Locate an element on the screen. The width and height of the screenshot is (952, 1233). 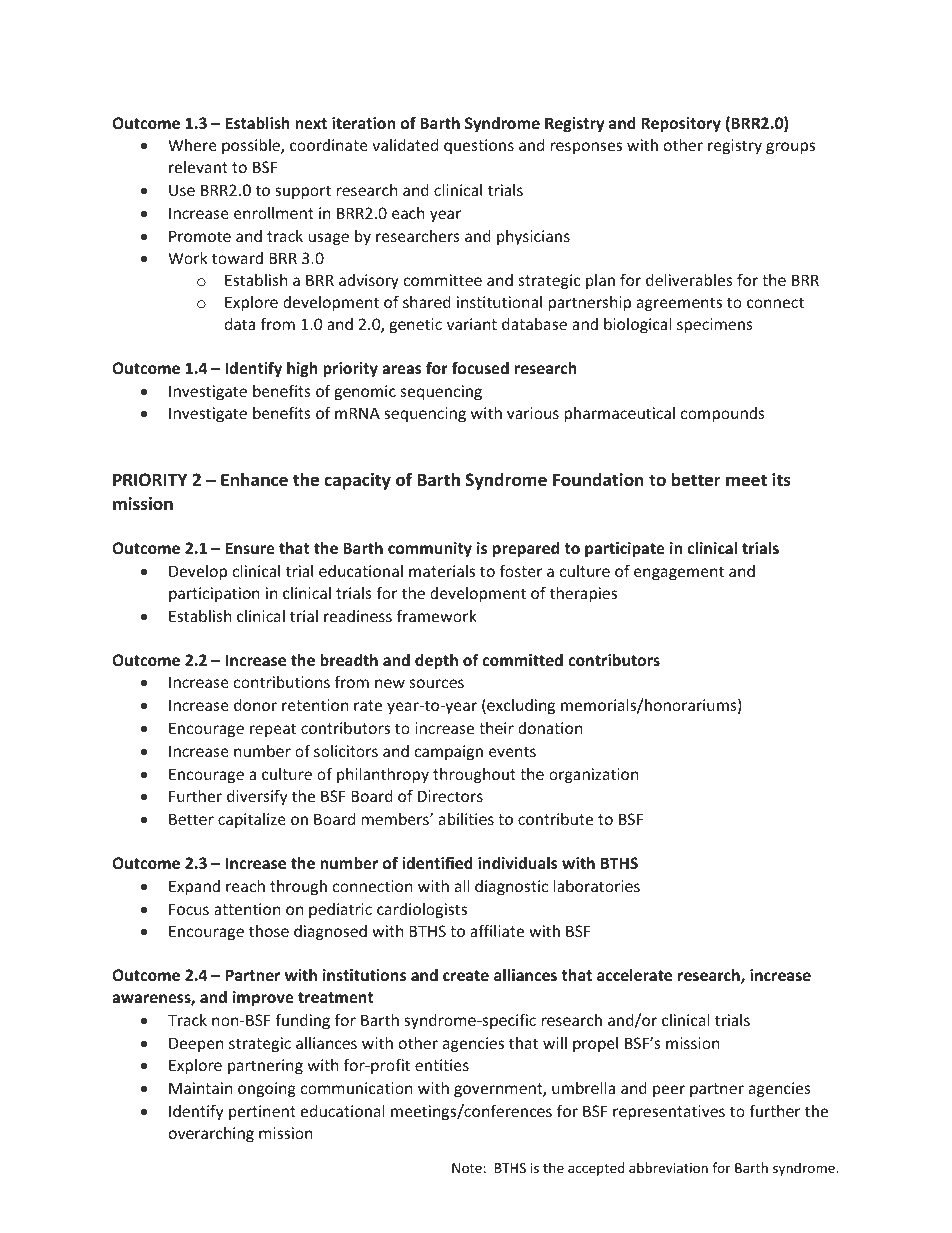
diversify is located at coordinates (257, 797).
